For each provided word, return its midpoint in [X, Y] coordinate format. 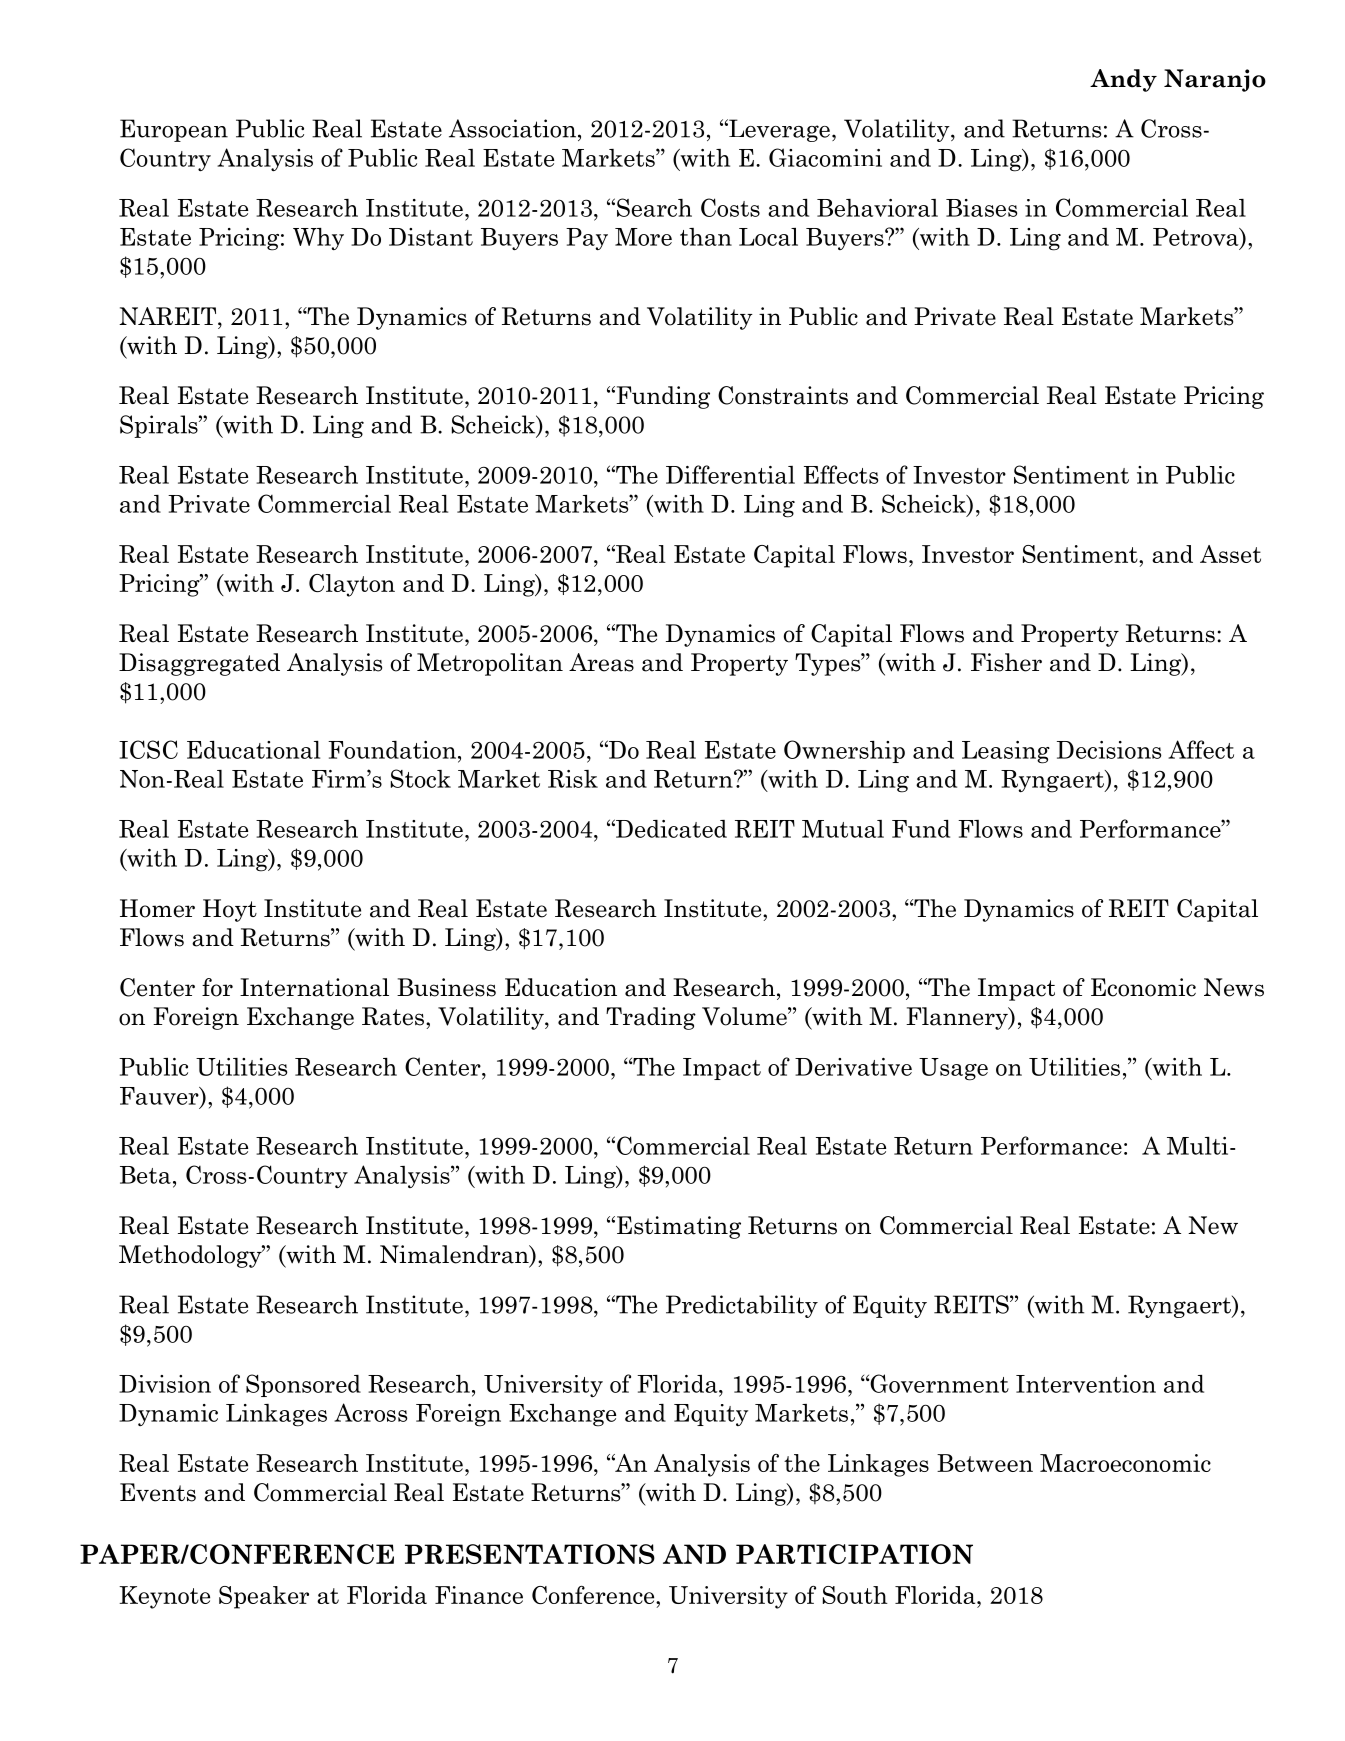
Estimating [679, 1227]
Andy [1123, 80]
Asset [1230, 554]
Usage [953, 1069]
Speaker [264, 1597]
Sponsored [303, 1385]
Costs [730, 207]
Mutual [843, 829]
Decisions [1109, 750]
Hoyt [230, 910]
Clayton [352, 585]
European [174, 130]
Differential [730, 474]
